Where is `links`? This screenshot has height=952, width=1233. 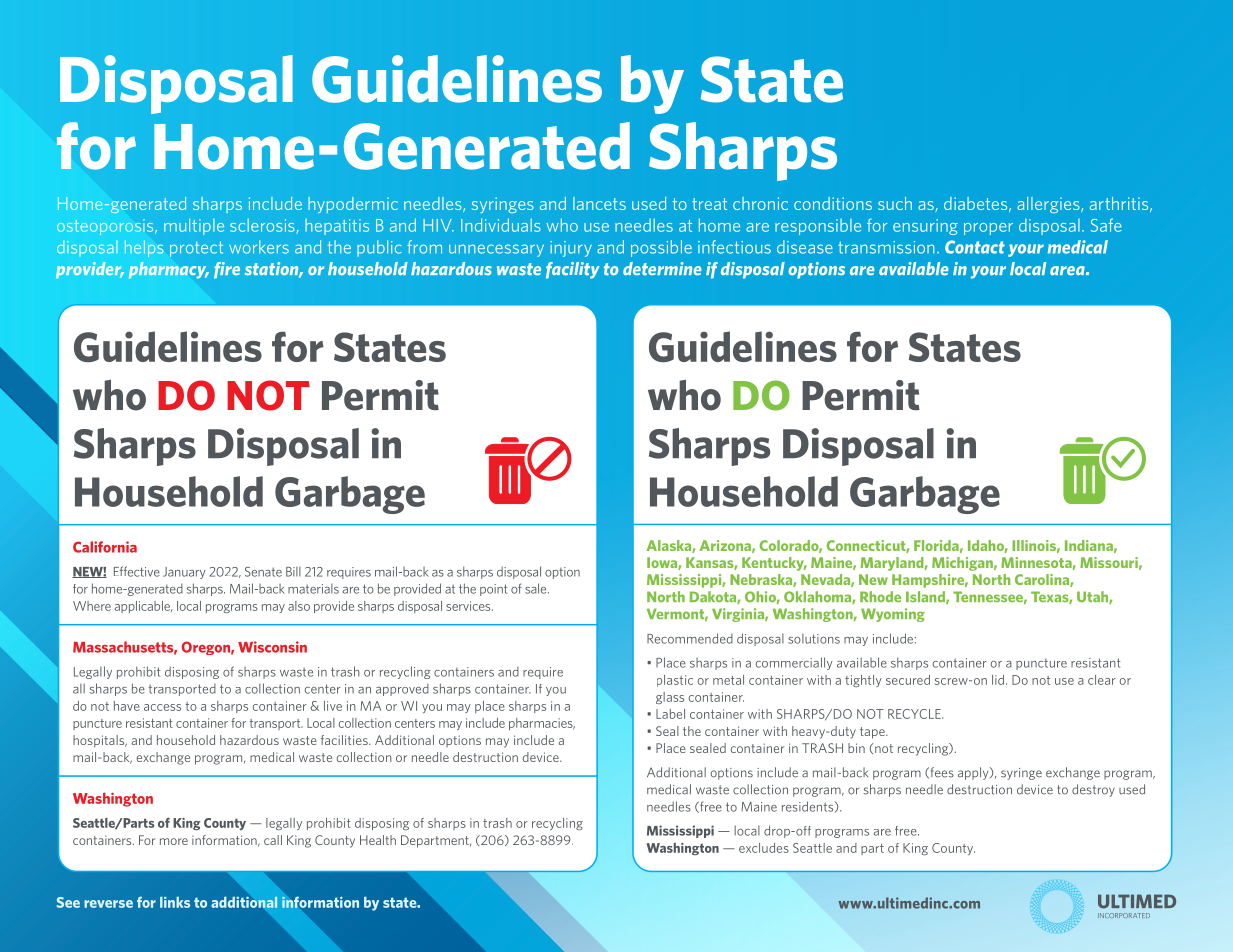 links is located at coordinates (175, 902).
